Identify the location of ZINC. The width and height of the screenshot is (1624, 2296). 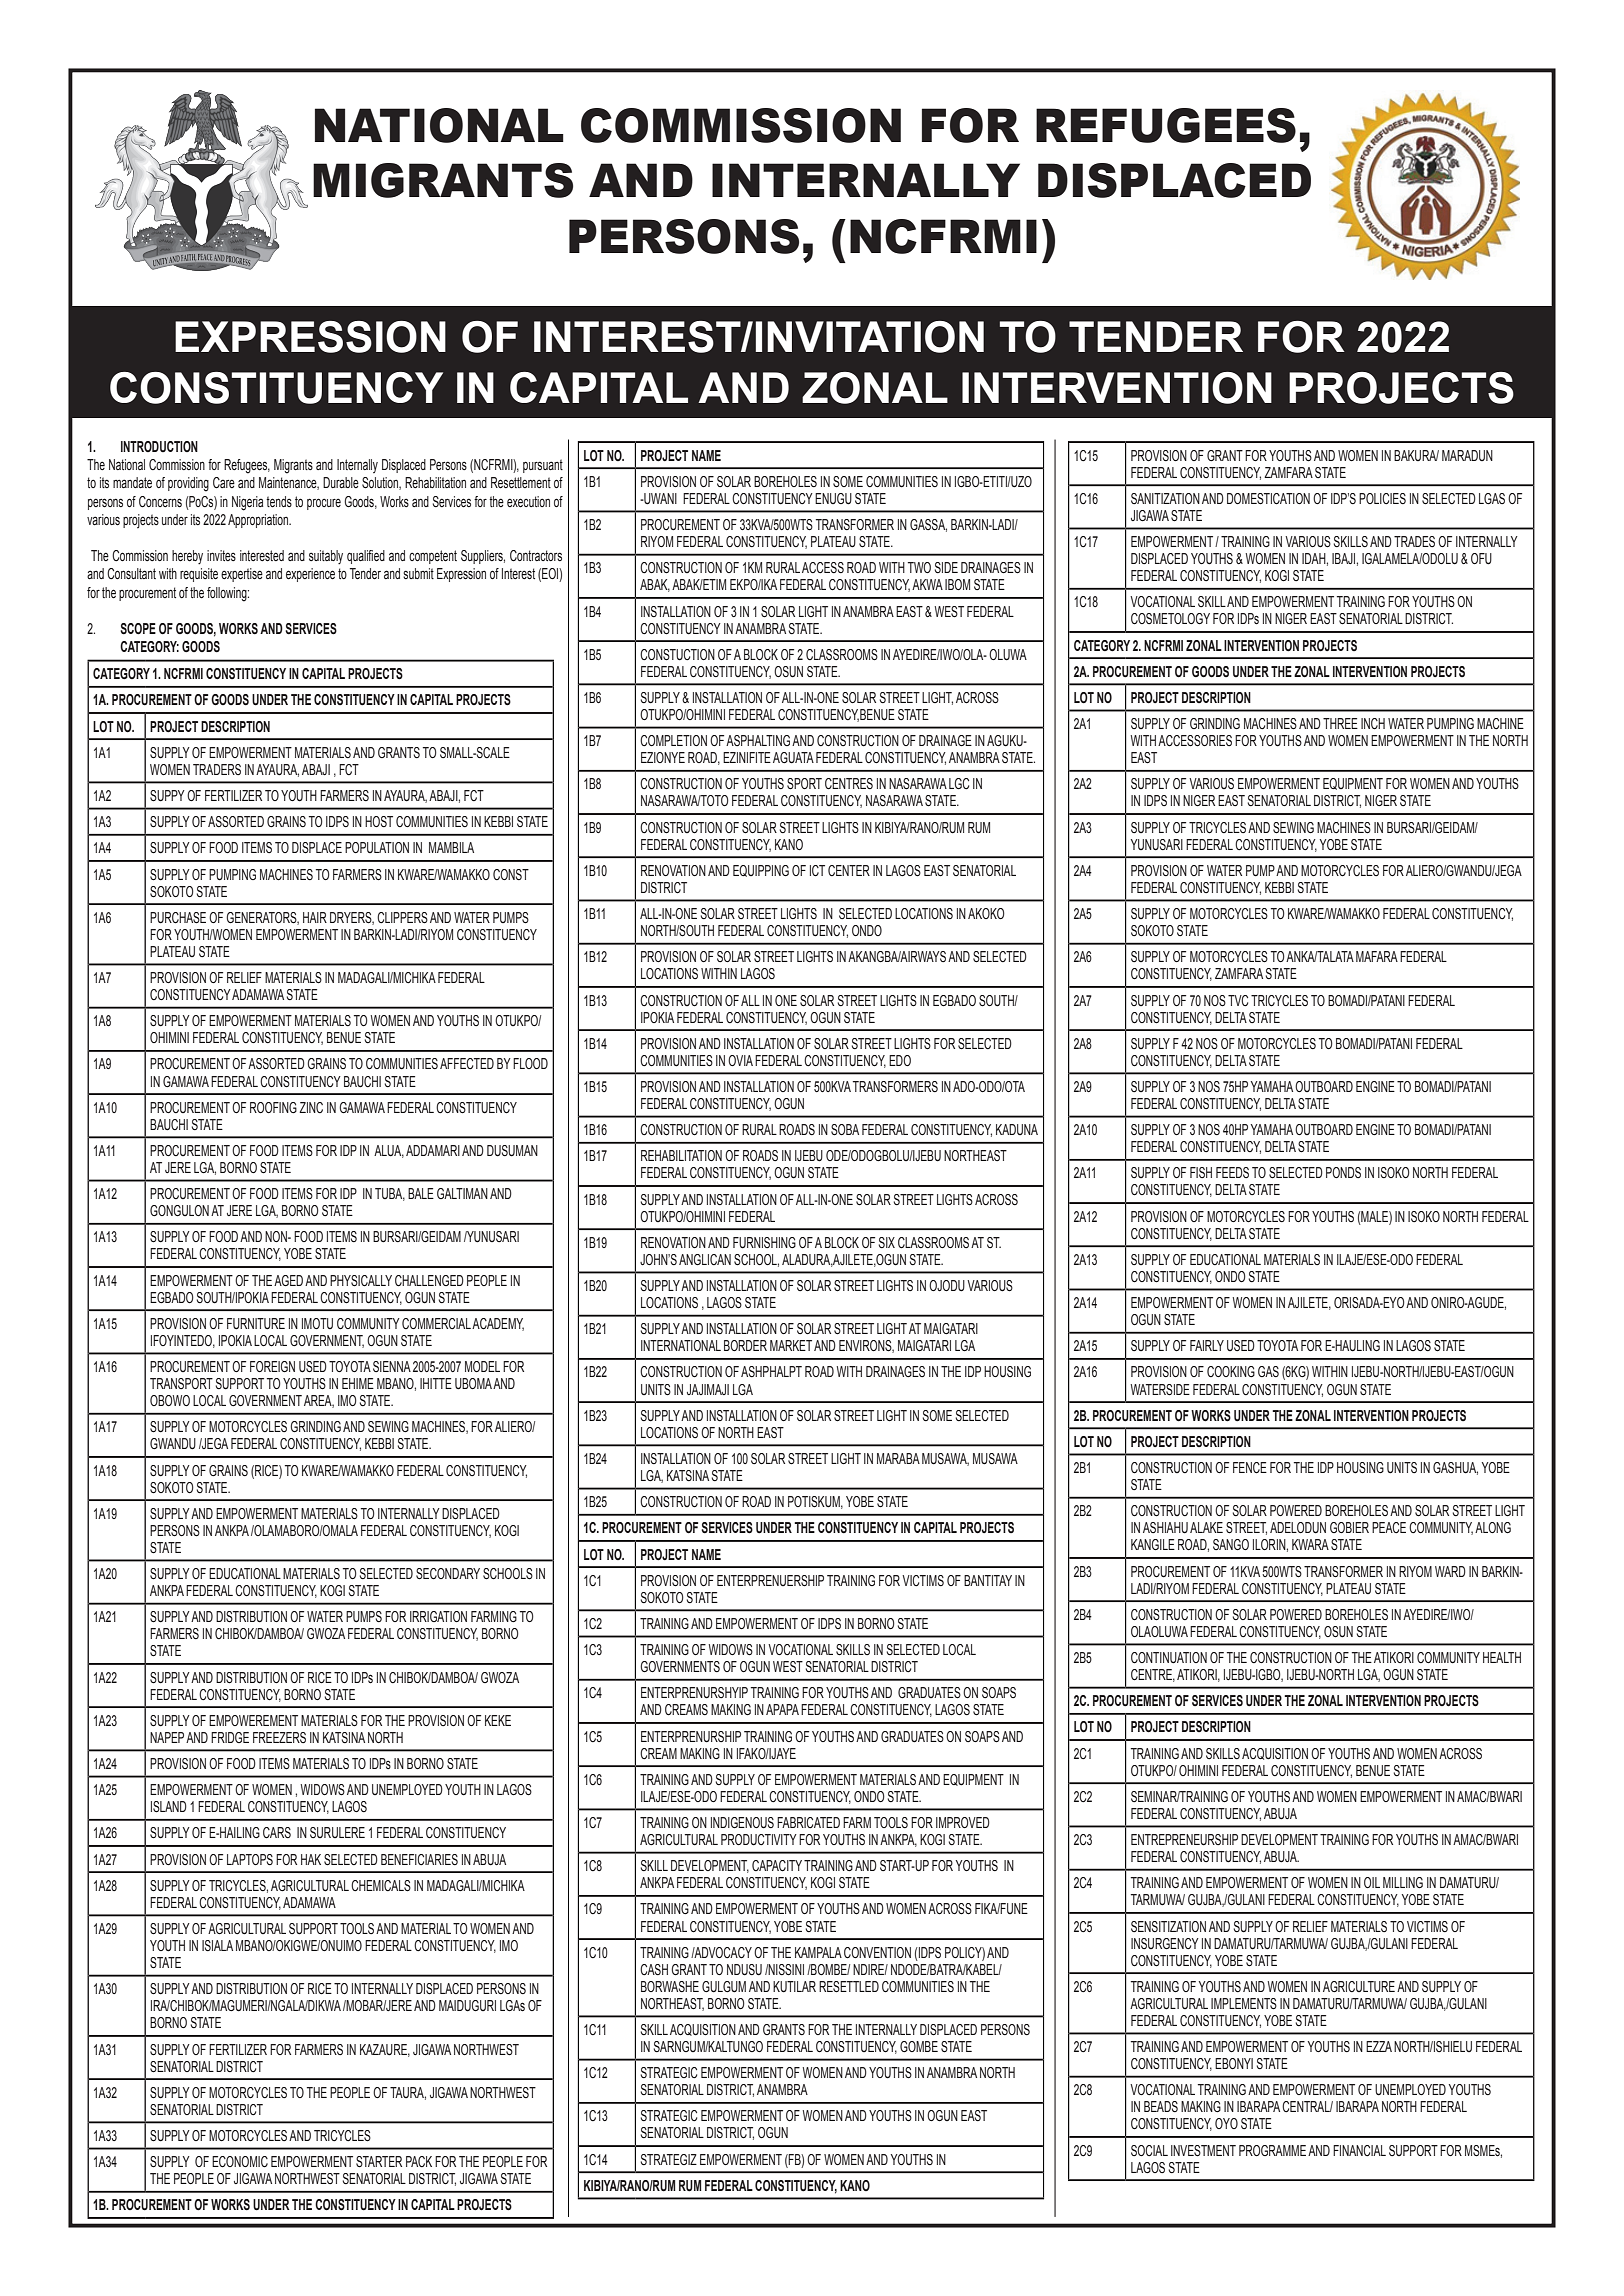
(311, 1107).
